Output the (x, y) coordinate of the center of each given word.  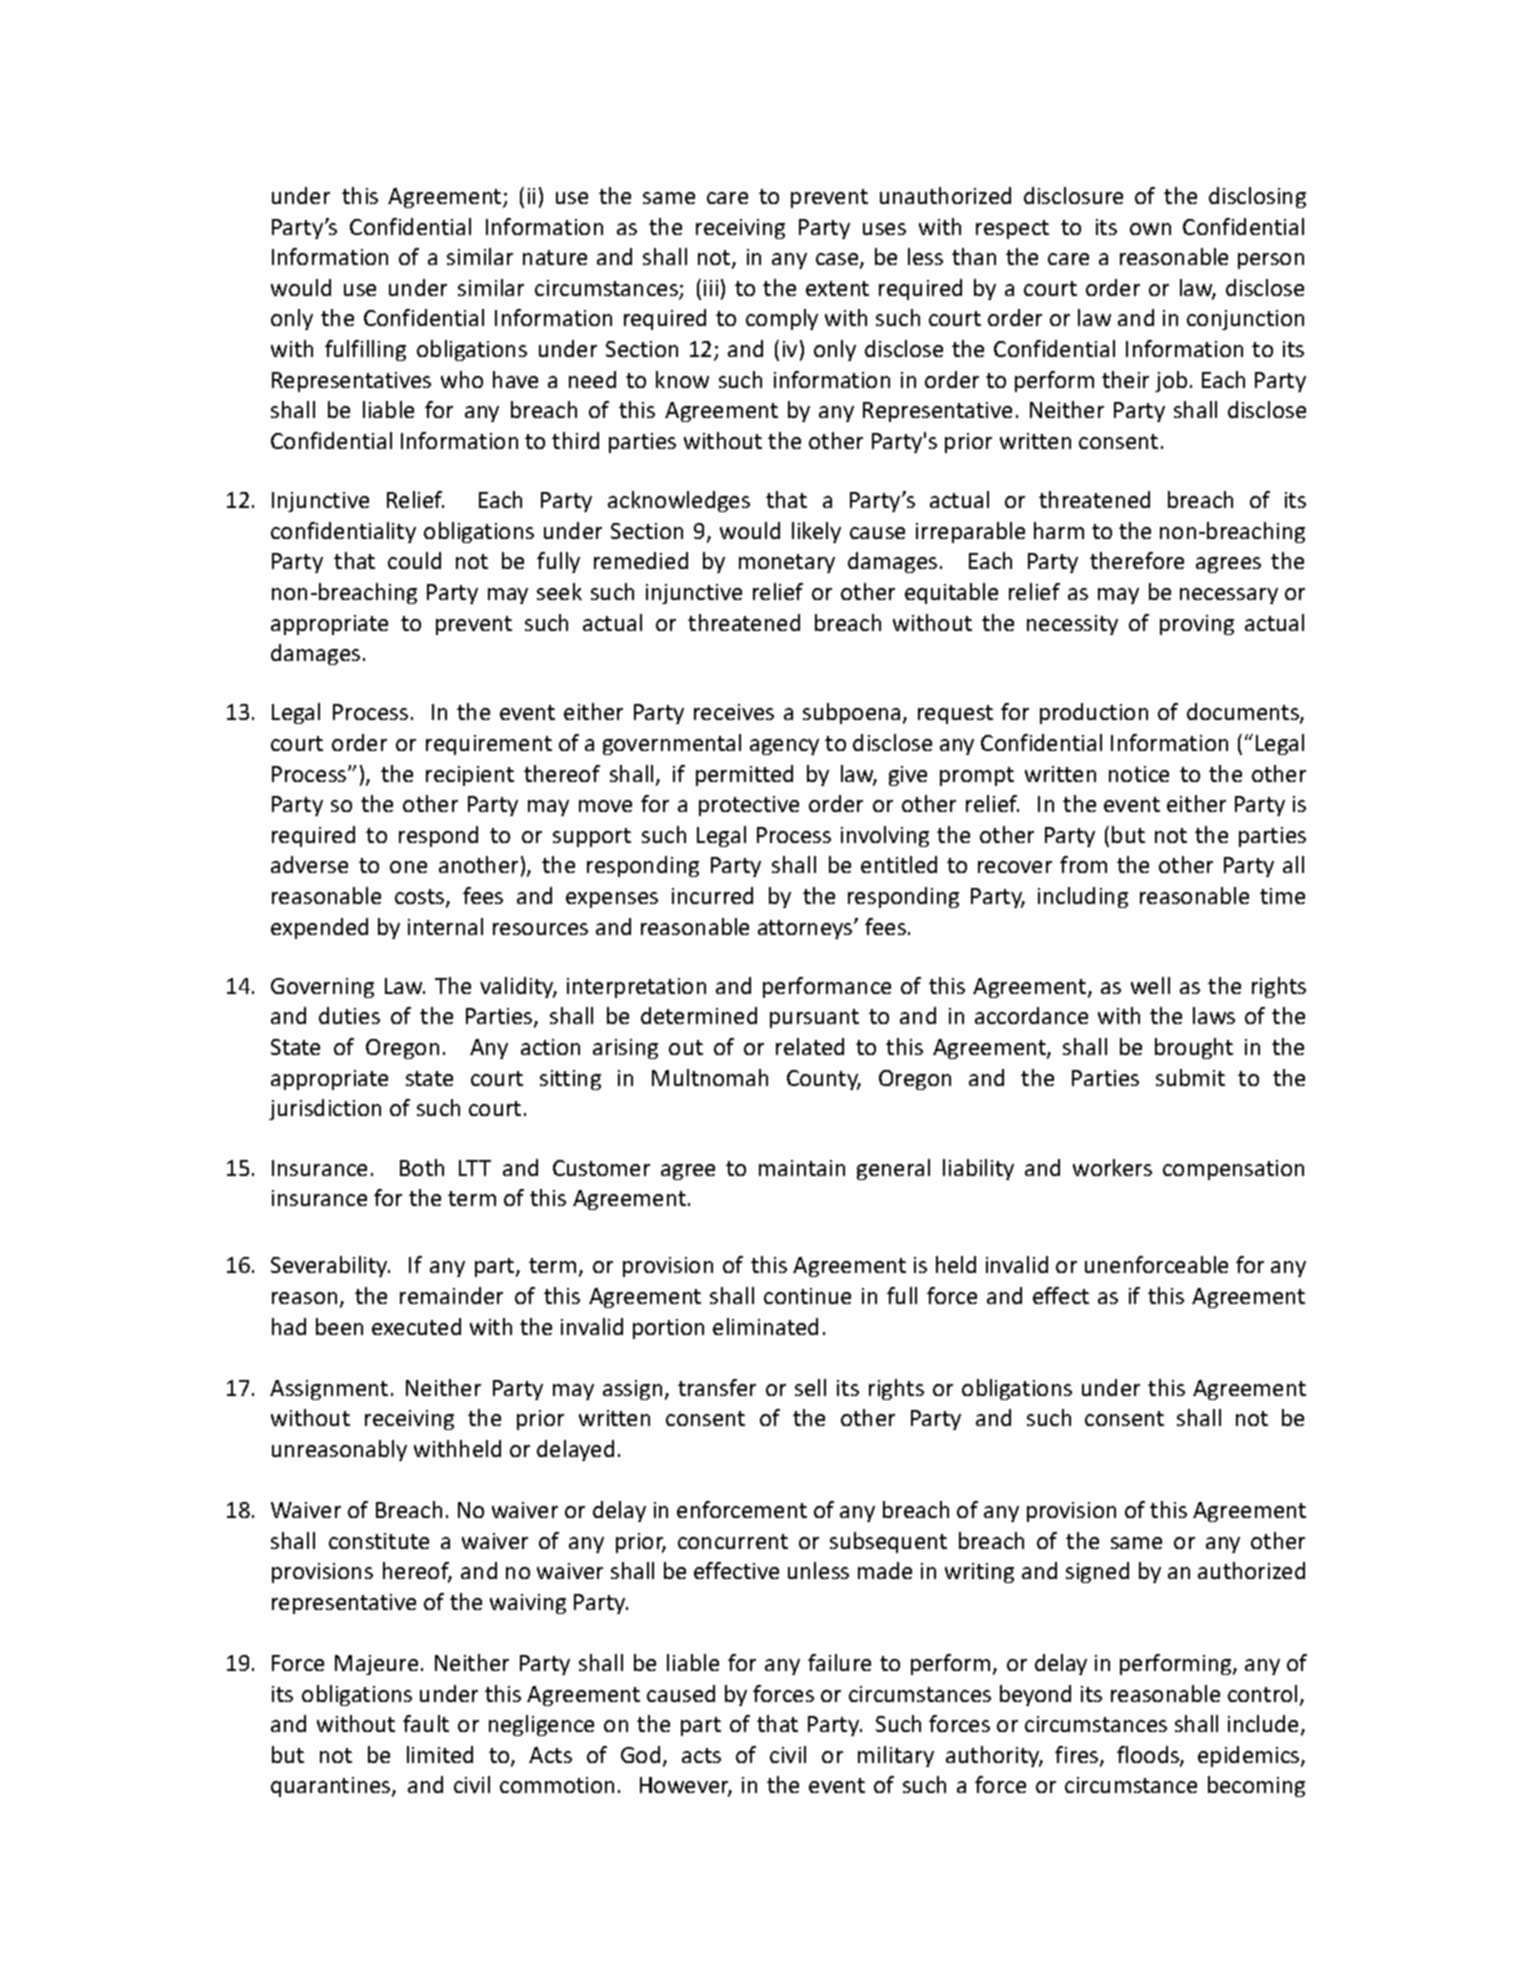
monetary (787, 563)
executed (416, 1326)
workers (1112, 1167)
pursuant (814, 1018)
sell (810, 1387)
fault (426, 1723)
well (1150, 985)
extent (837, 288)
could (414, 560)
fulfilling (365, 350)
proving (1197, 625)
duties (349, 1015)
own (1150, 229)
